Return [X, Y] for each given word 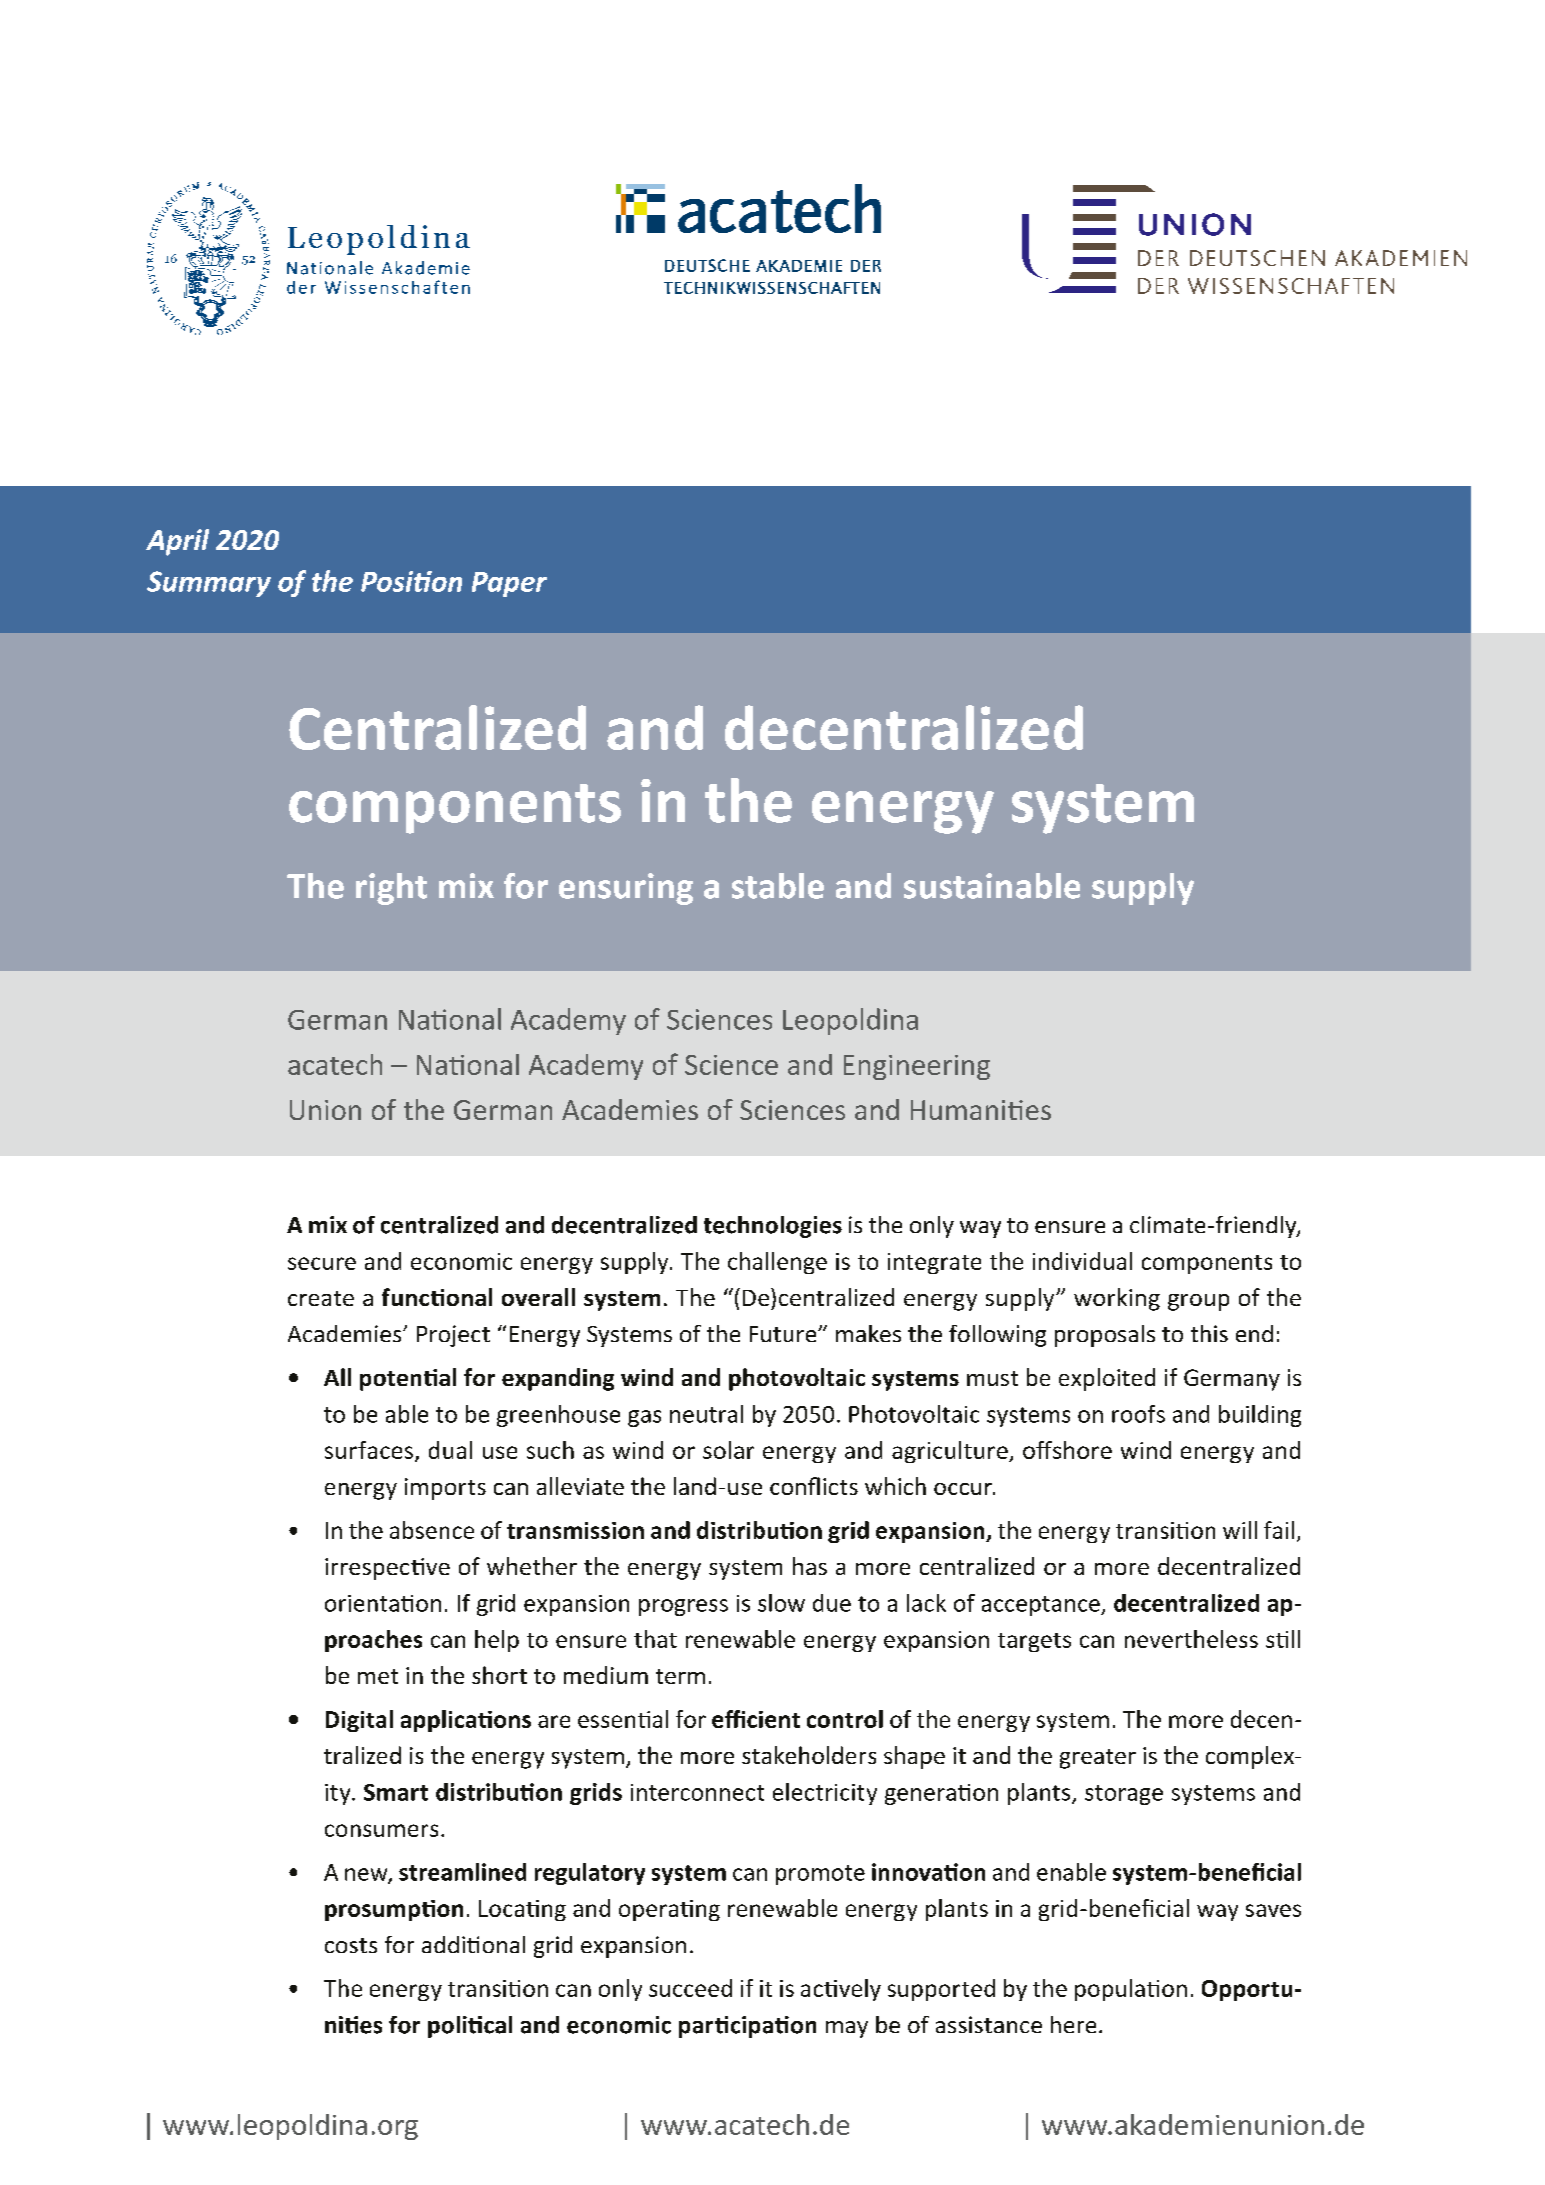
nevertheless [1191, 1639]
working [1117, 1299]
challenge [777, 1263]
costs [351, 1945]
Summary [209, 584]
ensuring [626, 889]
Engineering [917, 1067]
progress [683, 1607]
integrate [934, 1263]
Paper [509, 584]
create [321, 1298]
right [391, 889]
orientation [383, 1603]
